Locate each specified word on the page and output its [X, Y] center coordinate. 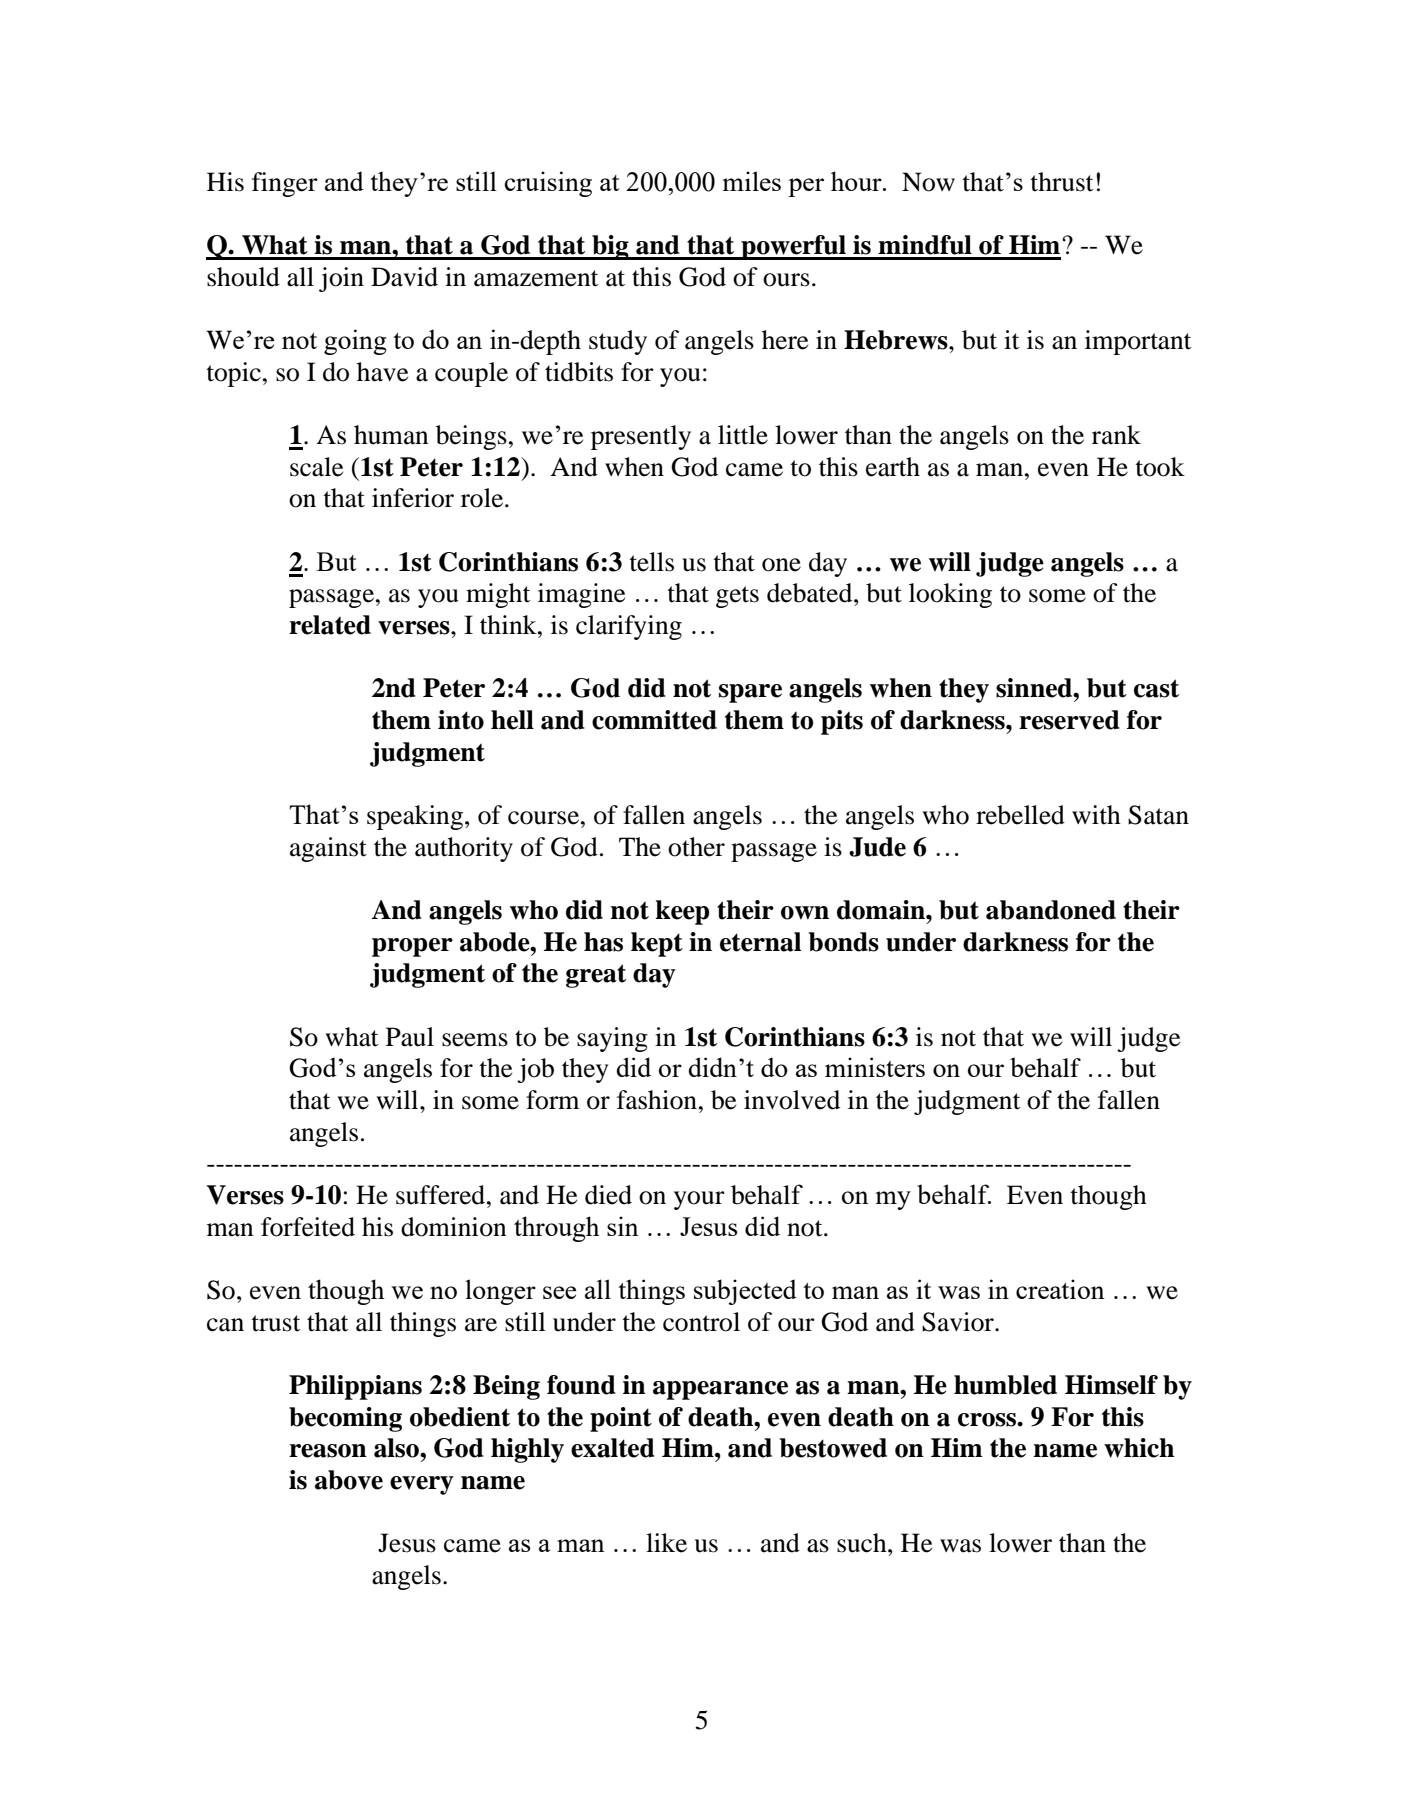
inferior [413, 498]
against [328, 849]
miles [752, 181]
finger [285, 184]
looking [950, 595]
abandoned [1051, 910]
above [349, 1480]
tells [652, 562]
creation [1060, 1289]
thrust [1062, 182]
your [699, 1200]
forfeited [308, 1227]
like [666, 1543]
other [696, 847]
